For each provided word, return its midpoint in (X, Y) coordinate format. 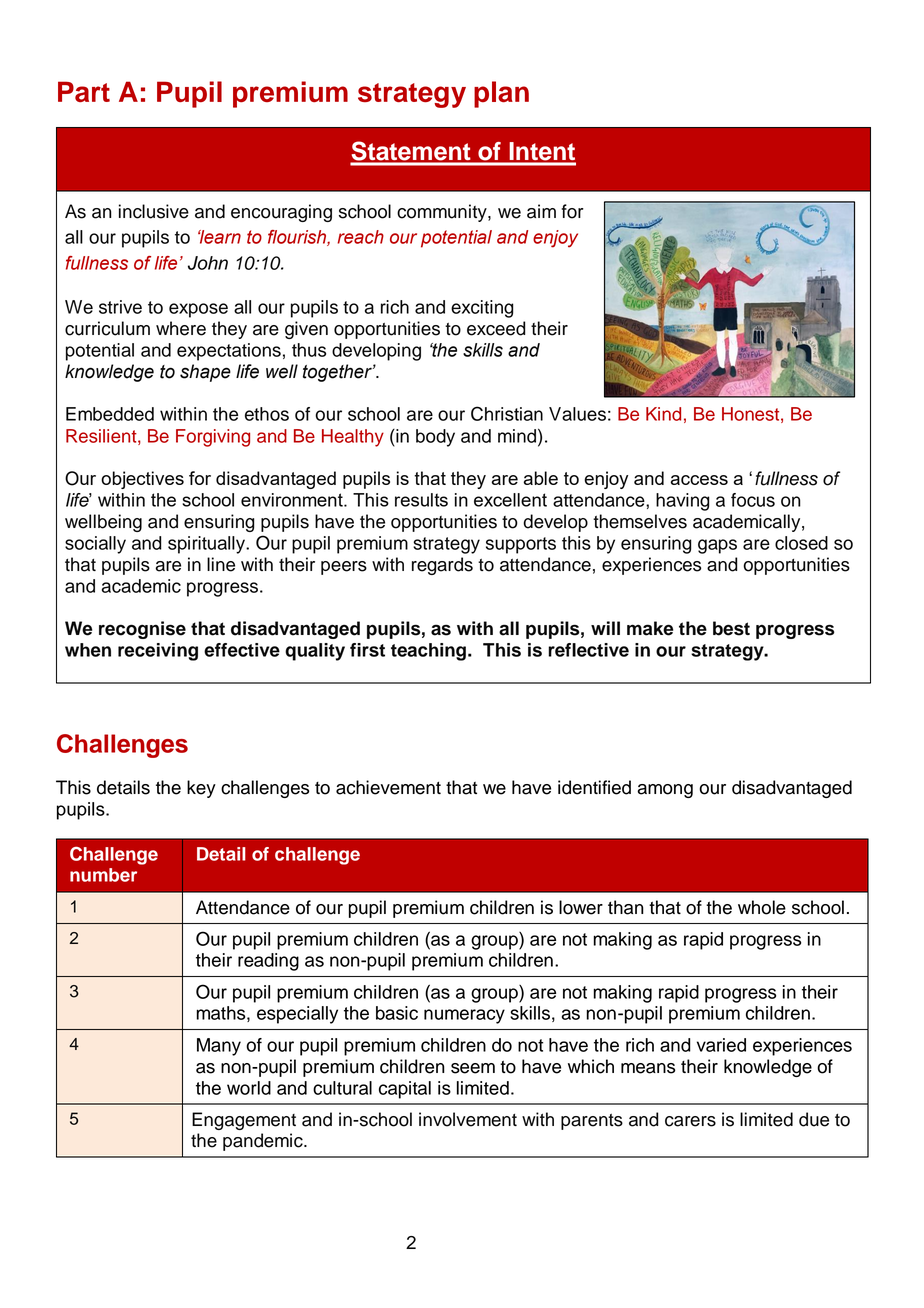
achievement (388, 787)
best (731, 628)
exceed (496, 328)
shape (205, 373)
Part (84, 91)
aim (541, 211)
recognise (142, 630)
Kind (663, 414)
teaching (428, 652)
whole (762, 907)
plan (501, 94)
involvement (468, 1119)
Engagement (244, 1121)
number (103, 875)
